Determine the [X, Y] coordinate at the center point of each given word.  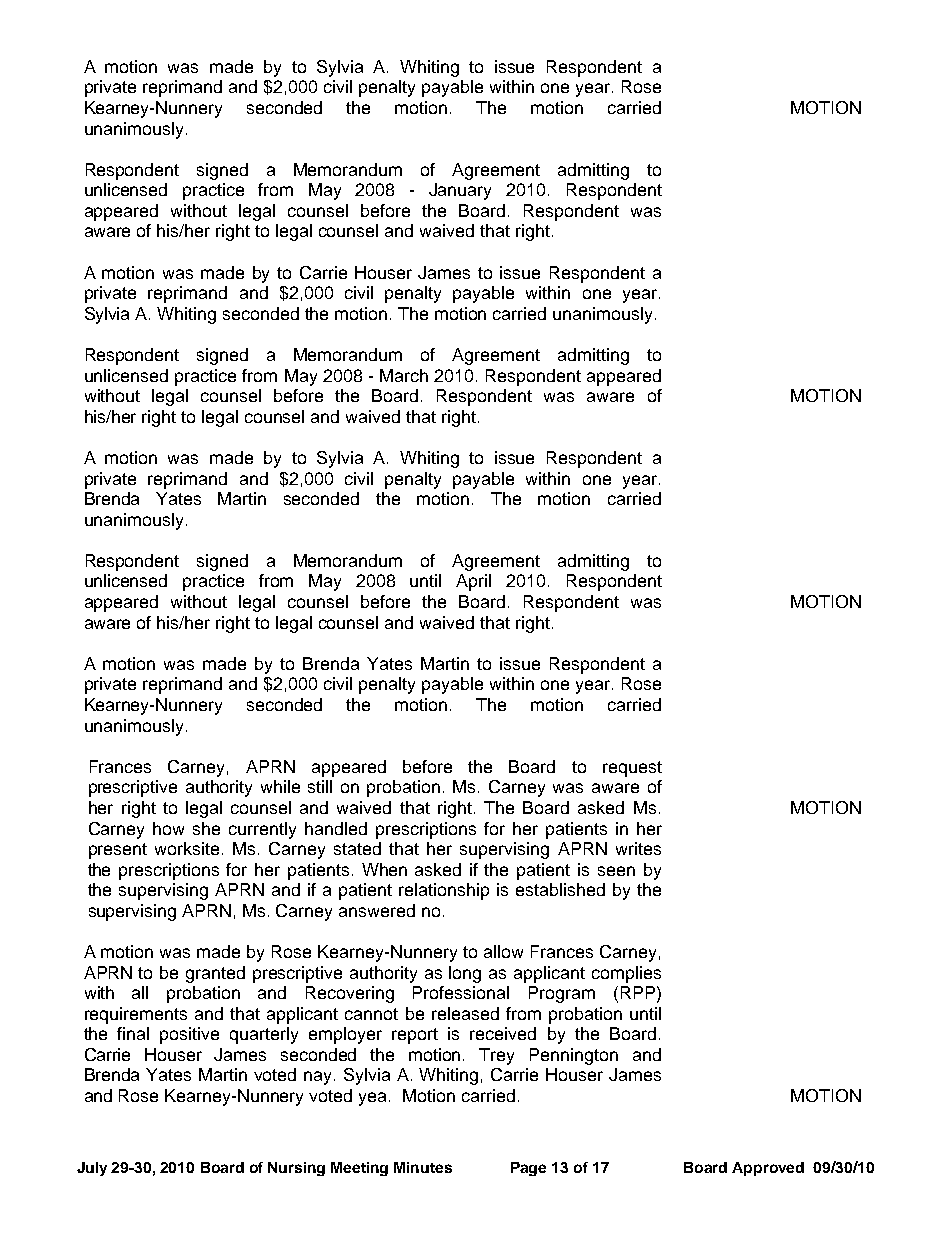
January [460, 191]
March [404, 375]
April [473, 582]
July [92, 1169]
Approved [768, 1169]
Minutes [423, 1167]
